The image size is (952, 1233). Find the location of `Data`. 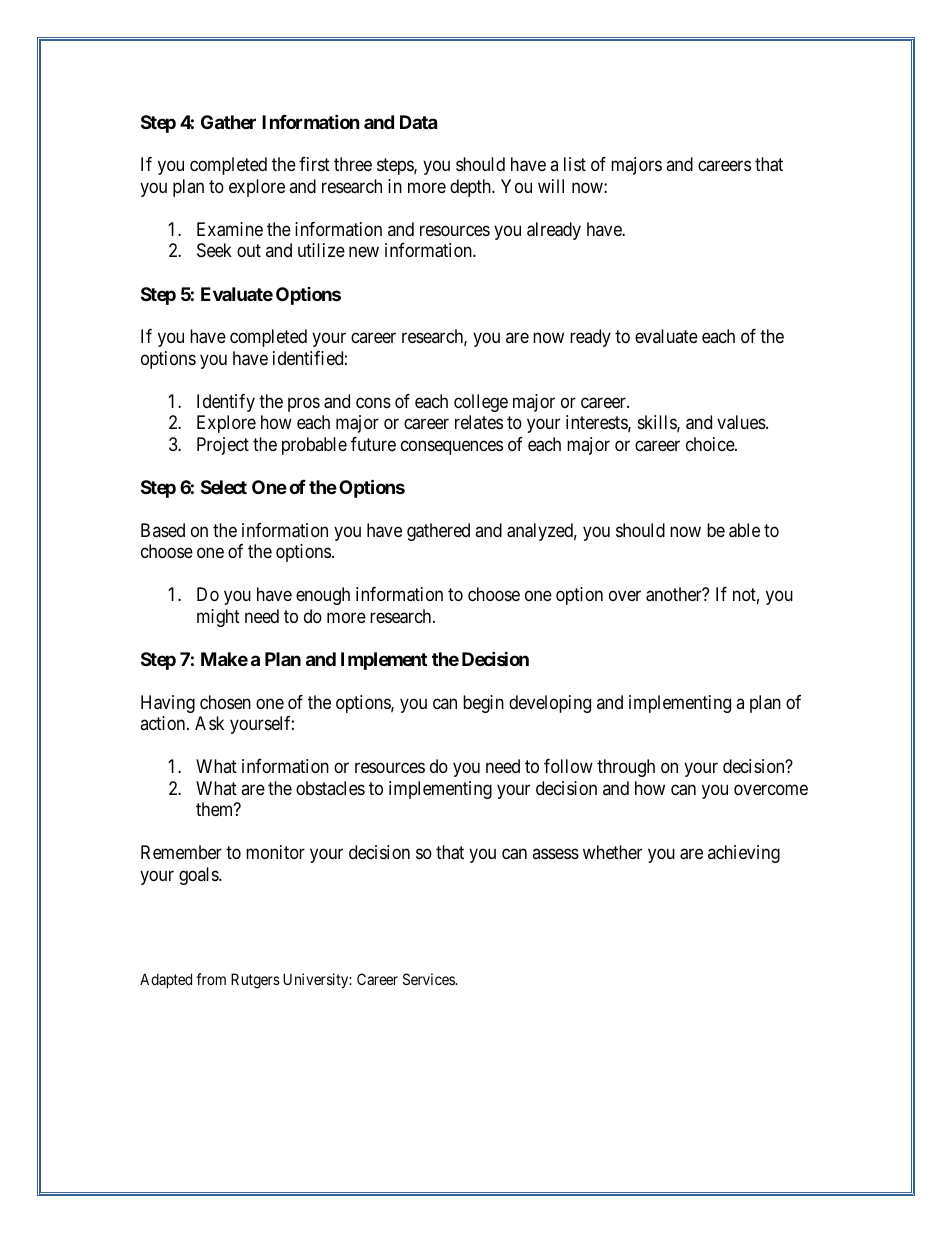

Data is located at coordinates (418, 122).
